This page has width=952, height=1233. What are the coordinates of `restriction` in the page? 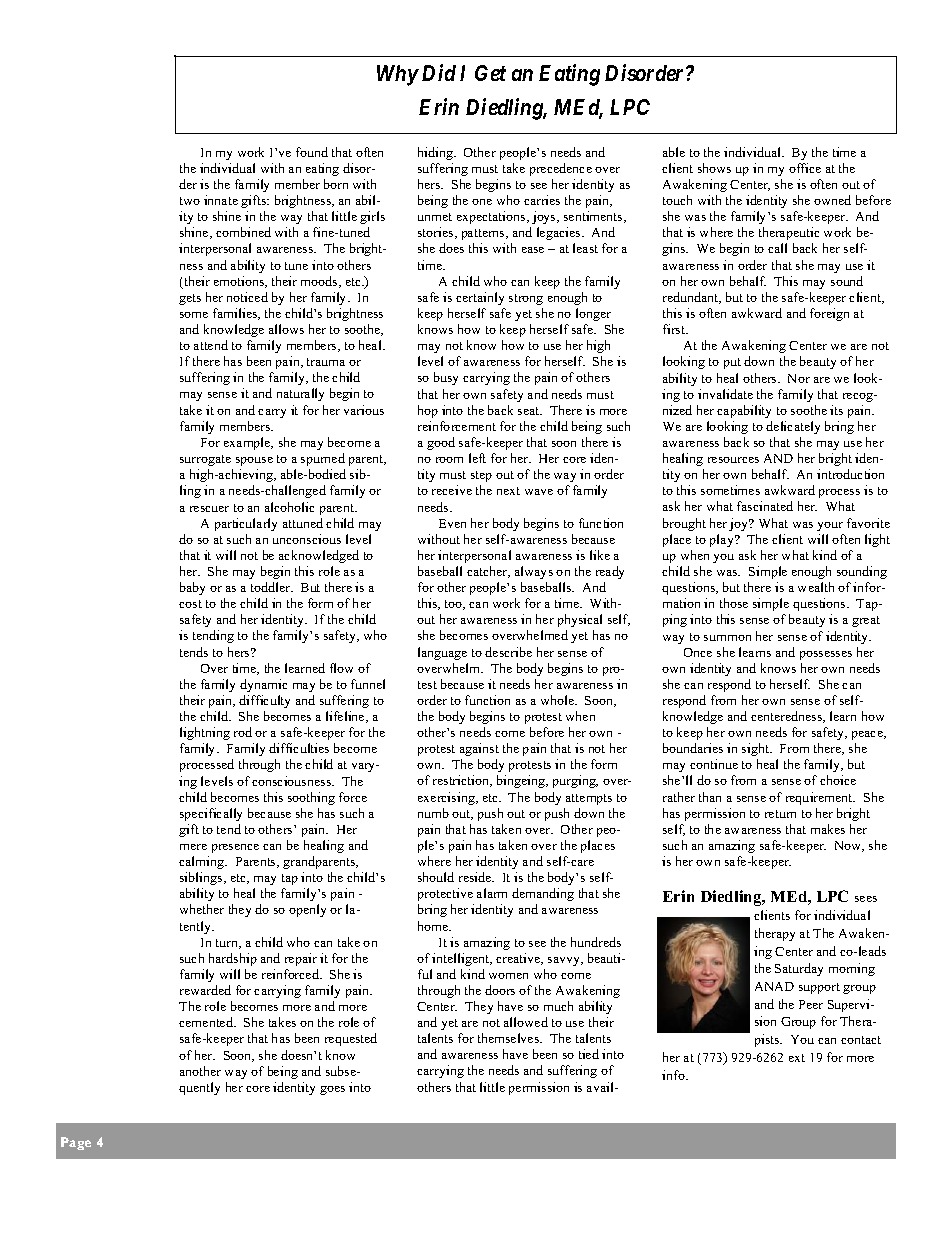 It's located at (462, 781).
